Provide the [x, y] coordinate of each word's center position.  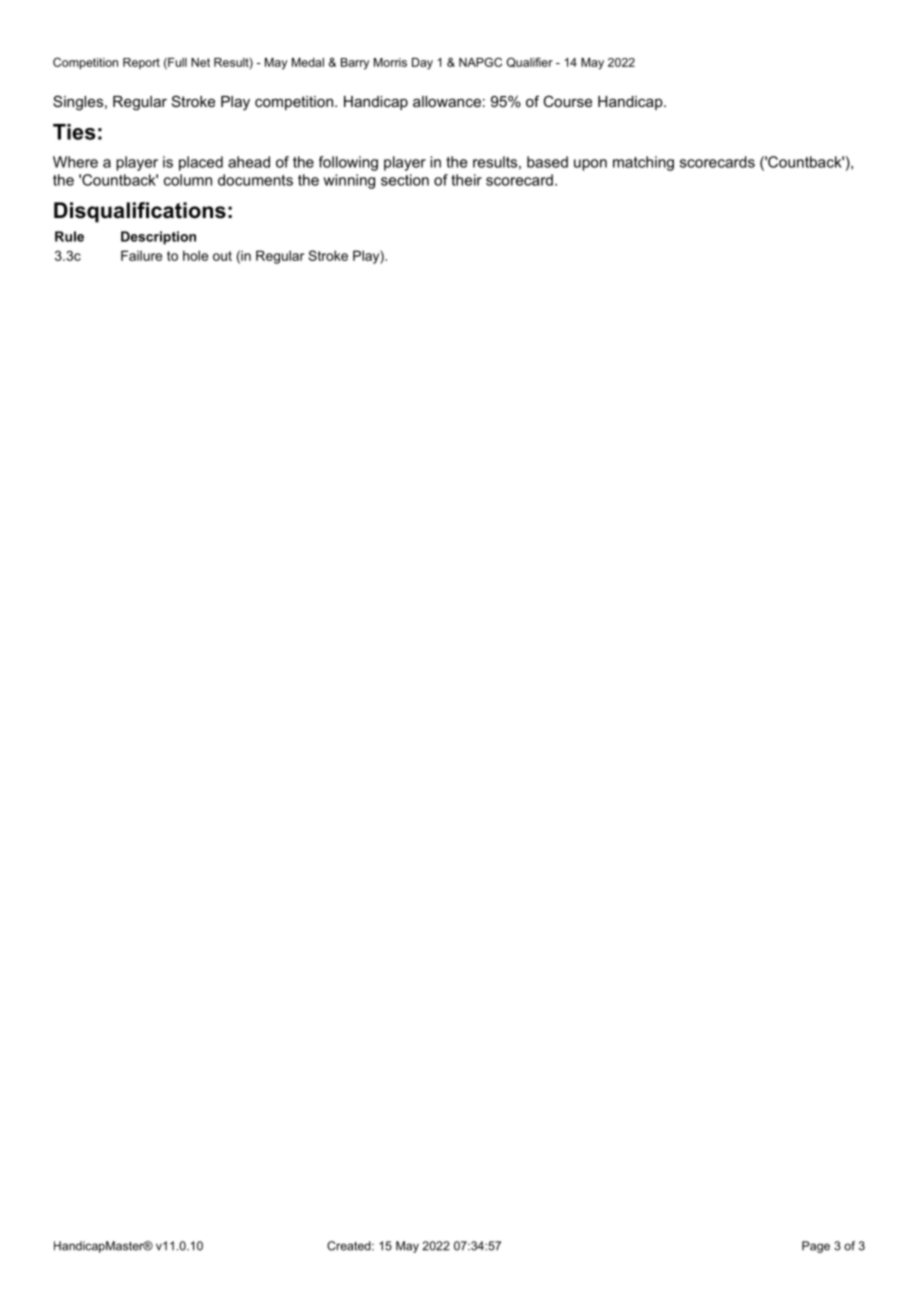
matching [643, 163]
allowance [447, 101]
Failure [141, 255]
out [222, 256]
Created [350, 1246]
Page [816, 1247]
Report [141, 63]
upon [590, 165]
